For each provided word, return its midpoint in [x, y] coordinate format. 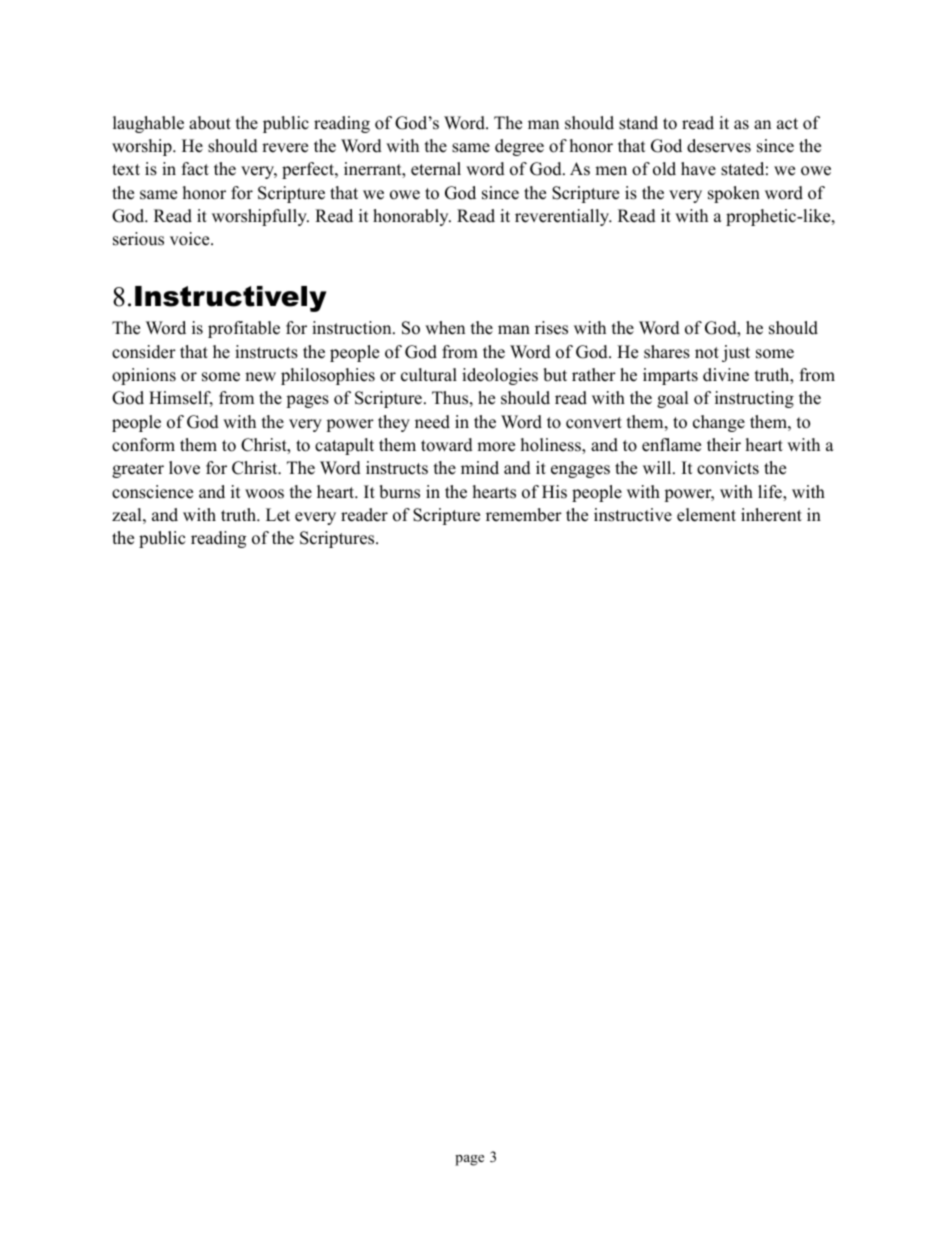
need [432, 422]
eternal [436, 169]
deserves [719, 146]
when [445, 328]
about [210, 123]
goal [673, 399]
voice [191, 239]
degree [519, 147]
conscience [152, 492]
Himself [181, 399]
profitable [244, 329]
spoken [734, 194]
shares [667, 352]
